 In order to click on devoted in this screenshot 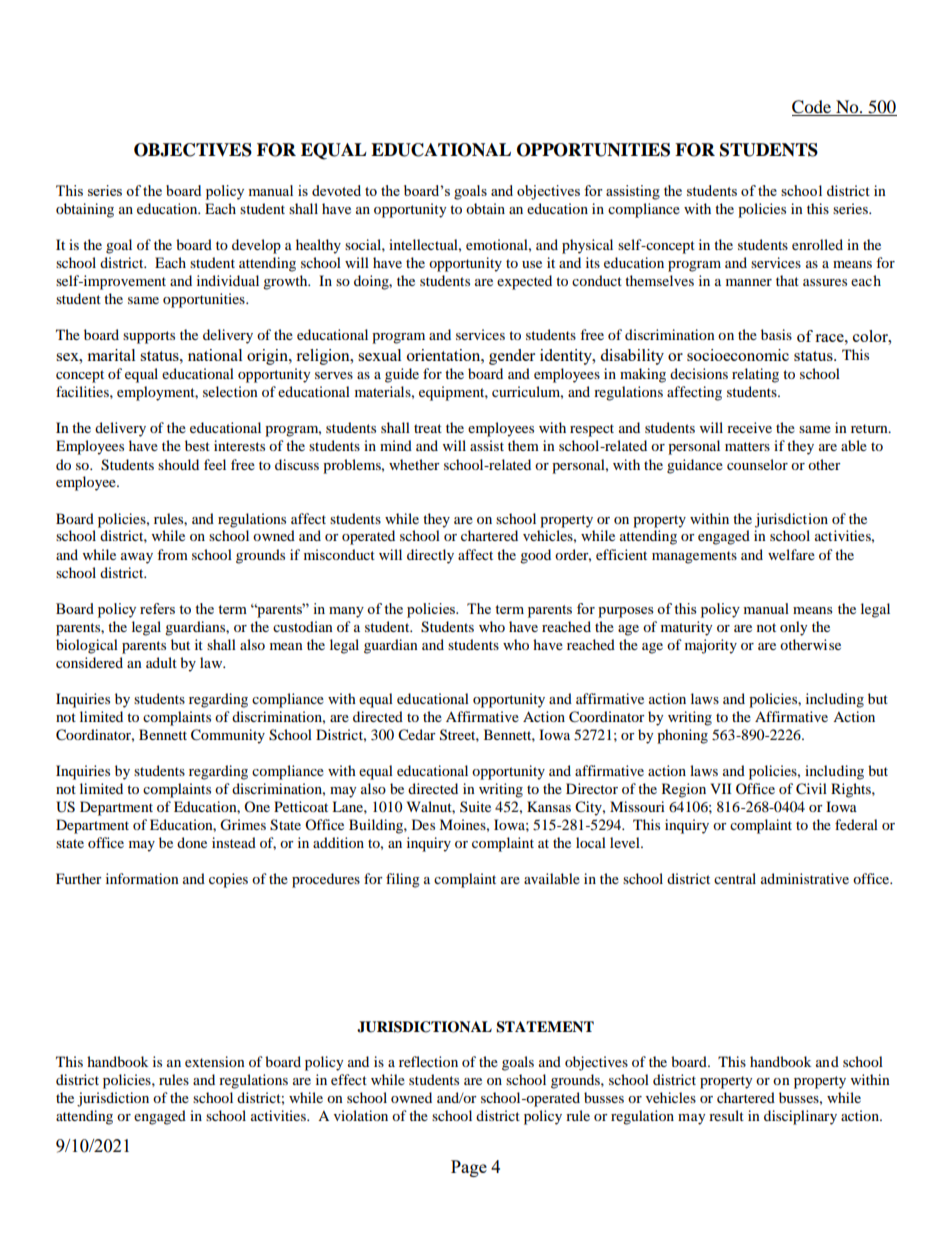, I will do `click(336, 190)`.
